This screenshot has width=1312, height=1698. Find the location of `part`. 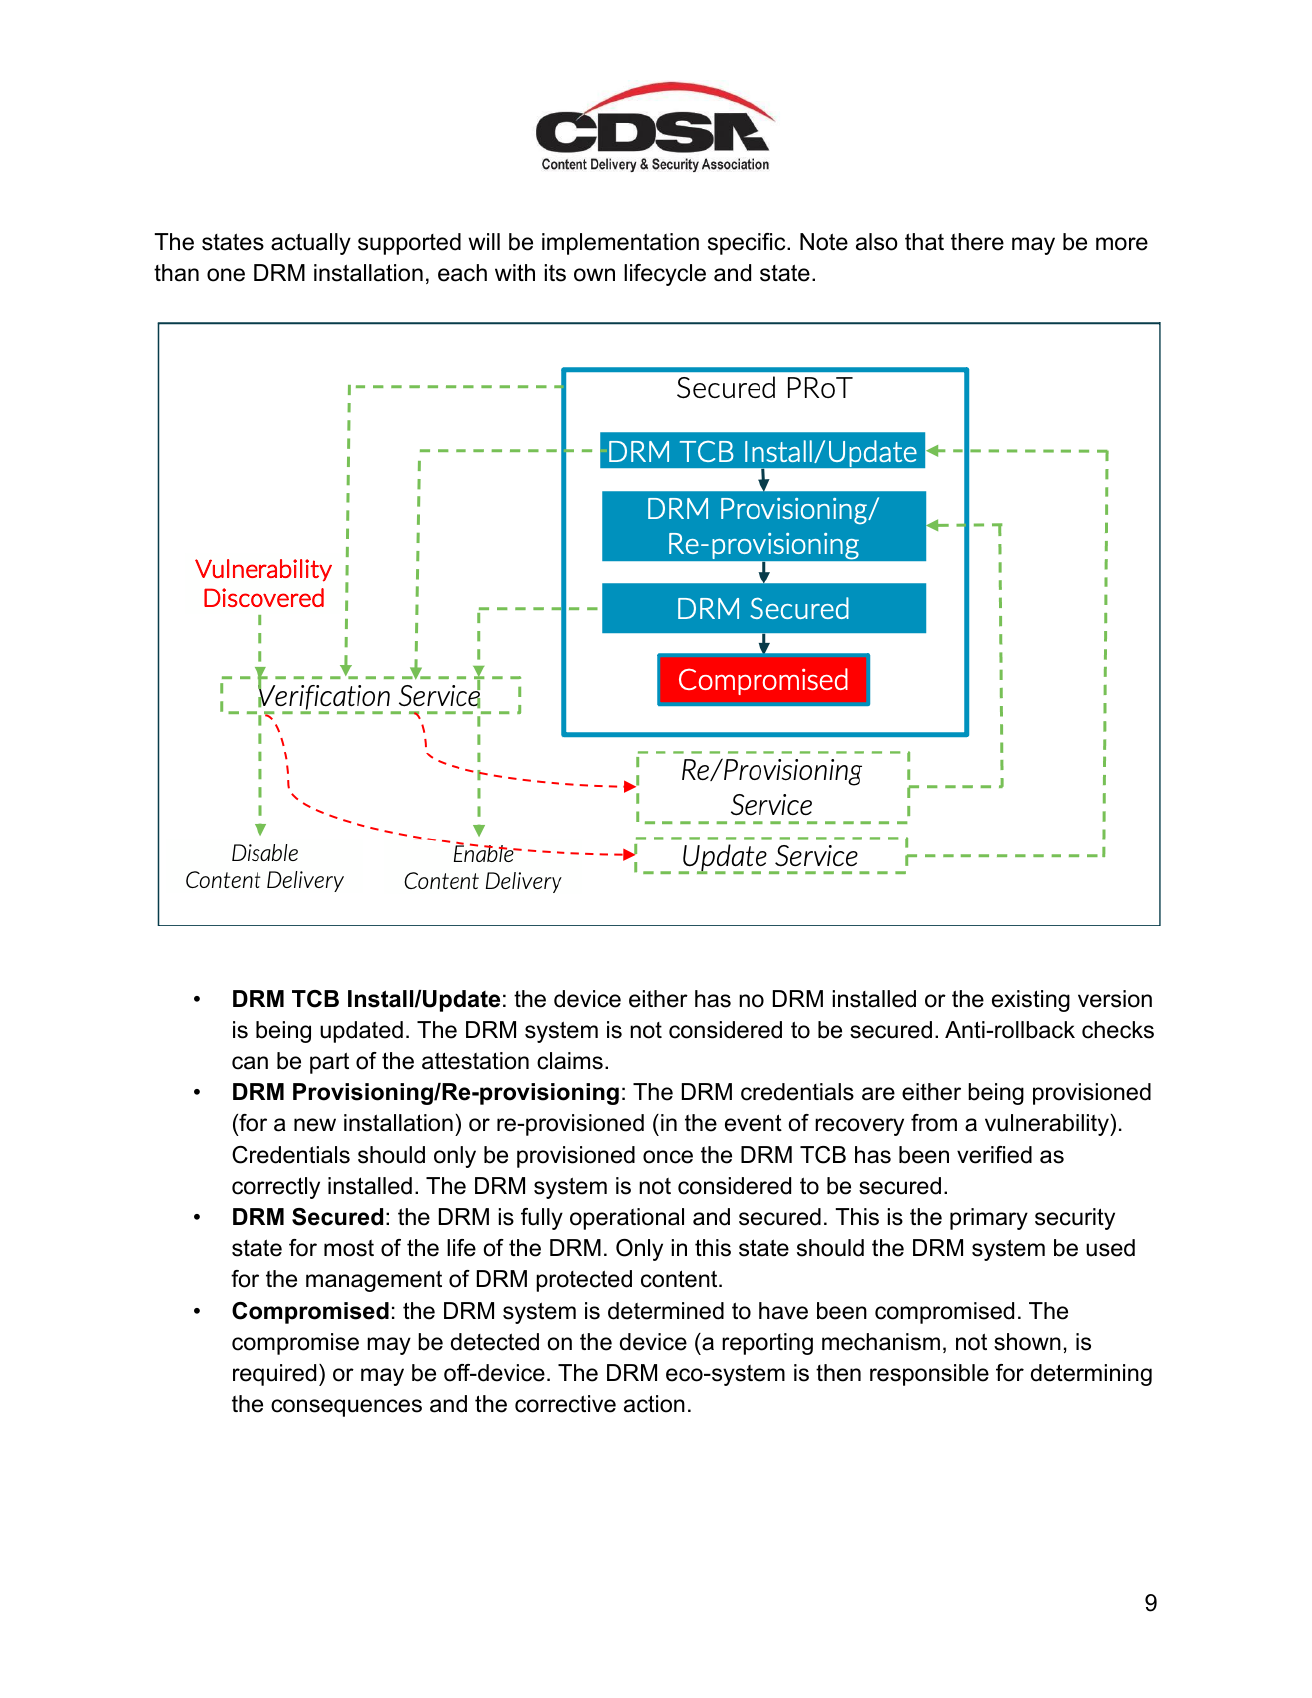

part is located at coordinates (329, 1063).
